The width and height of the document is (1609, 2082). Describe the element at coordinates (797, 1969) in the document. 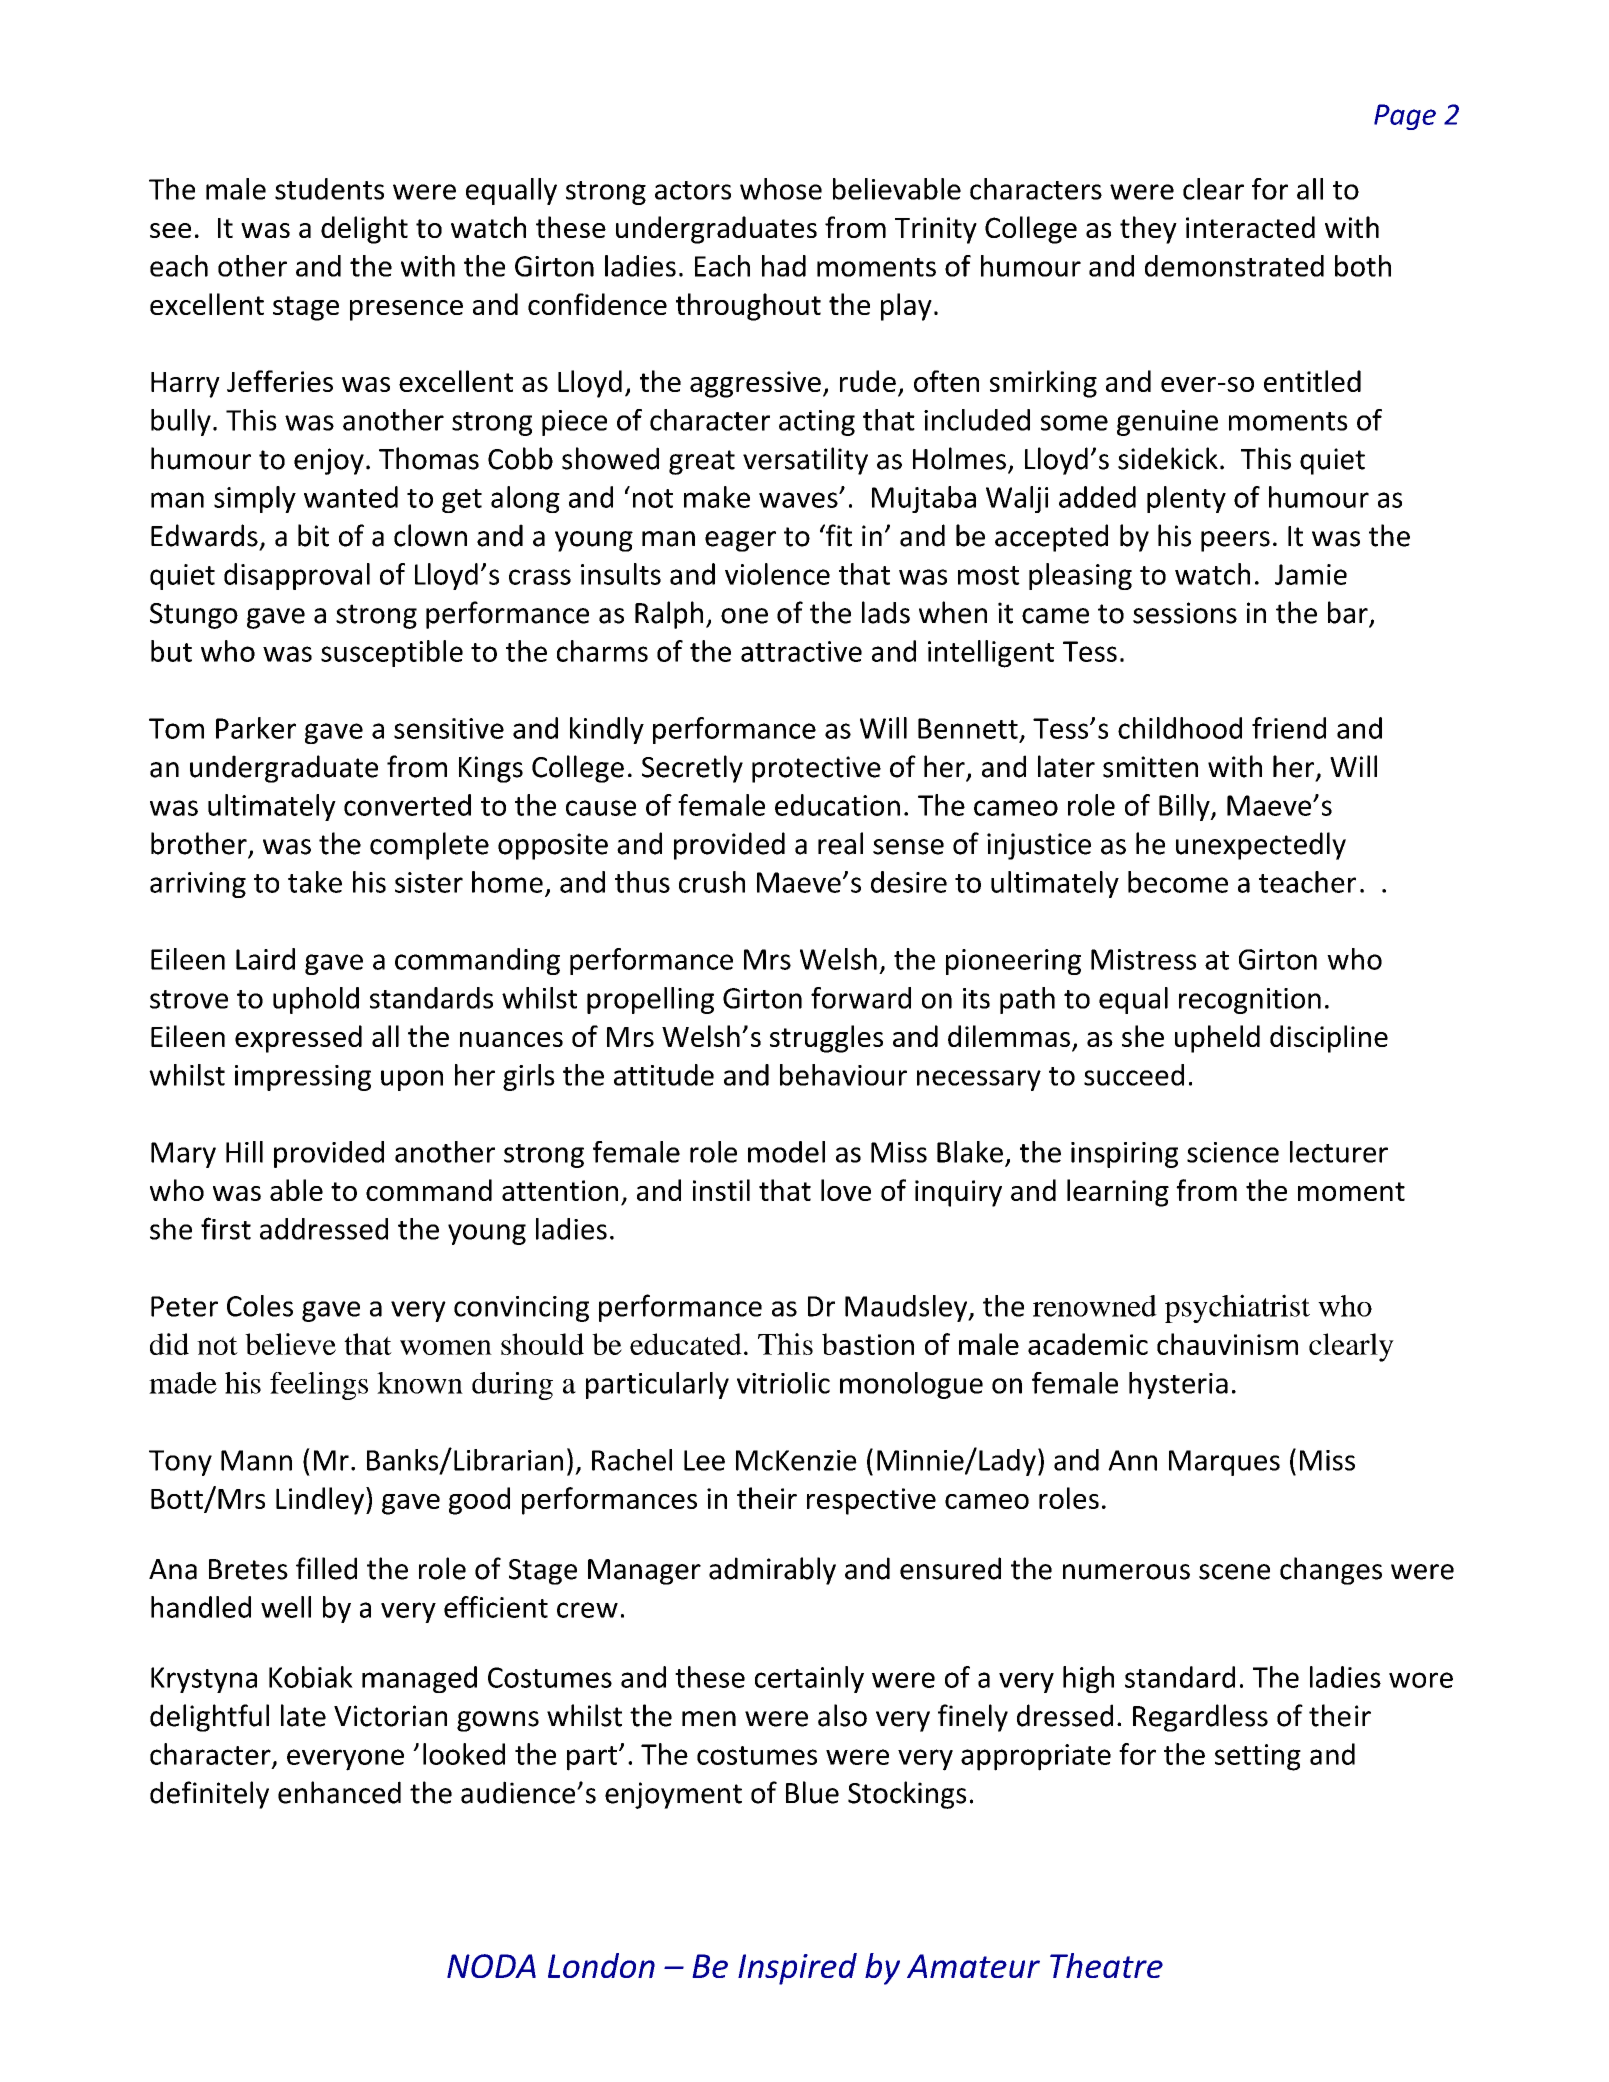

I see `Inspired` at that location.
